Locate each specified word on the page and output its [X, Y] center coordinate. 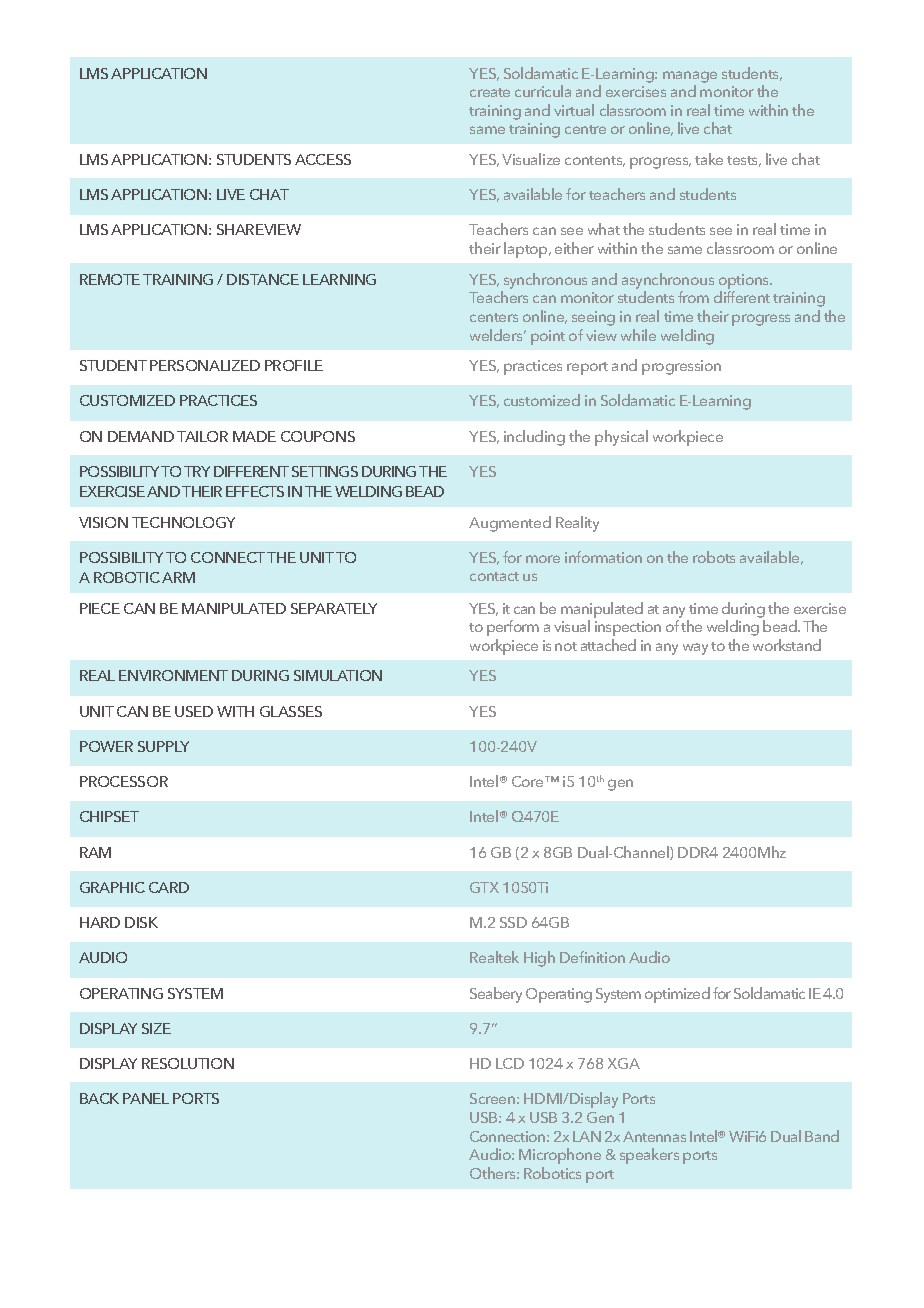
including [534, 438]
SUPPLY [163, 746]
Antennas [654, 1136]
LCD [510, 1063]
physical [621, 438]
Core [529, 781]
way [695, 649]
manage [690, 77]
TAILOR [202, 436]
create [490, 92]
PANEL [146, 1098]
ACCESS [323, 159]
